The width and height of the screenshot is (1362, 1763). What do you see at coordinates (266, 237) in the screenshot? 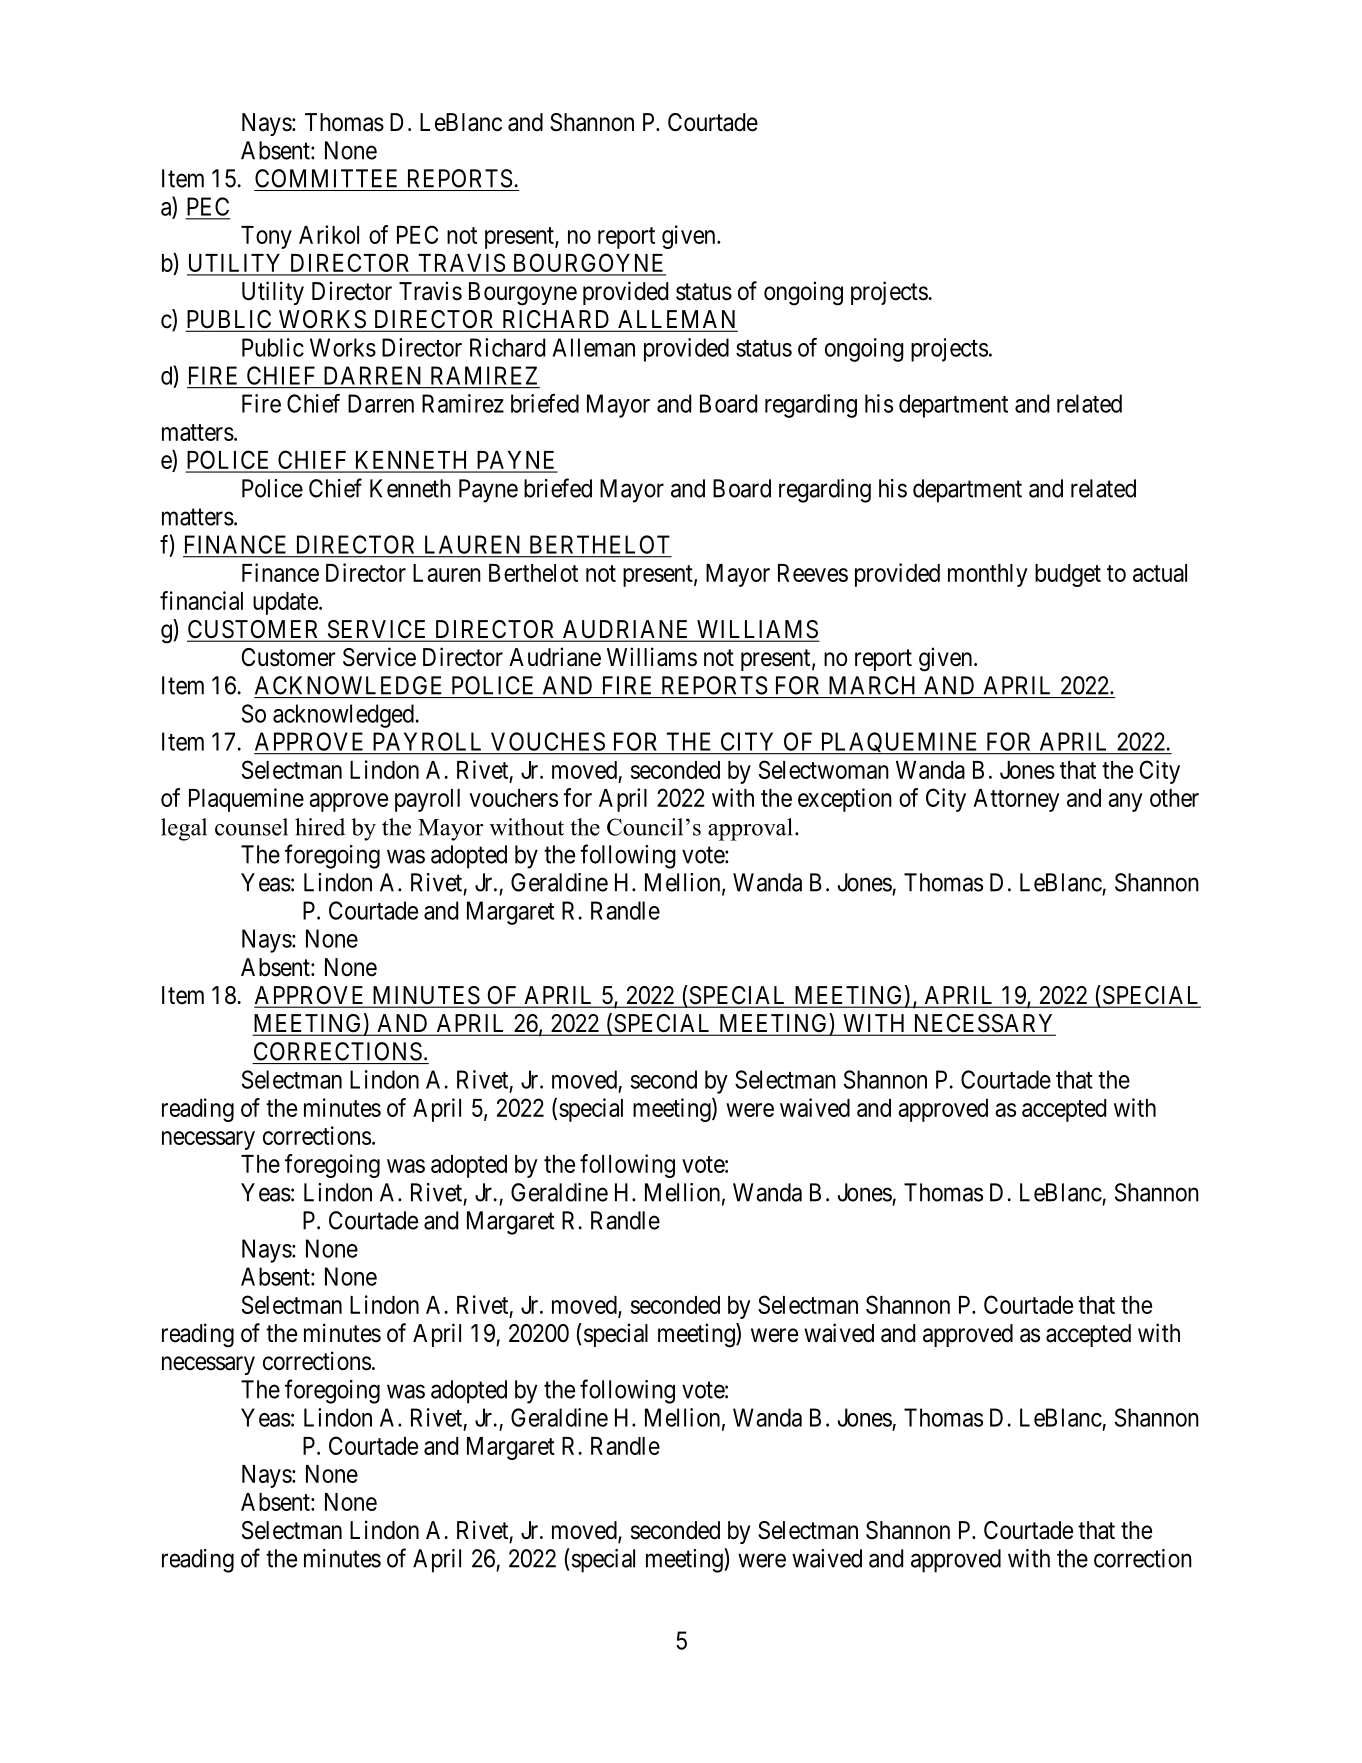
I see `Tony` at bounding box center [266, 237].
